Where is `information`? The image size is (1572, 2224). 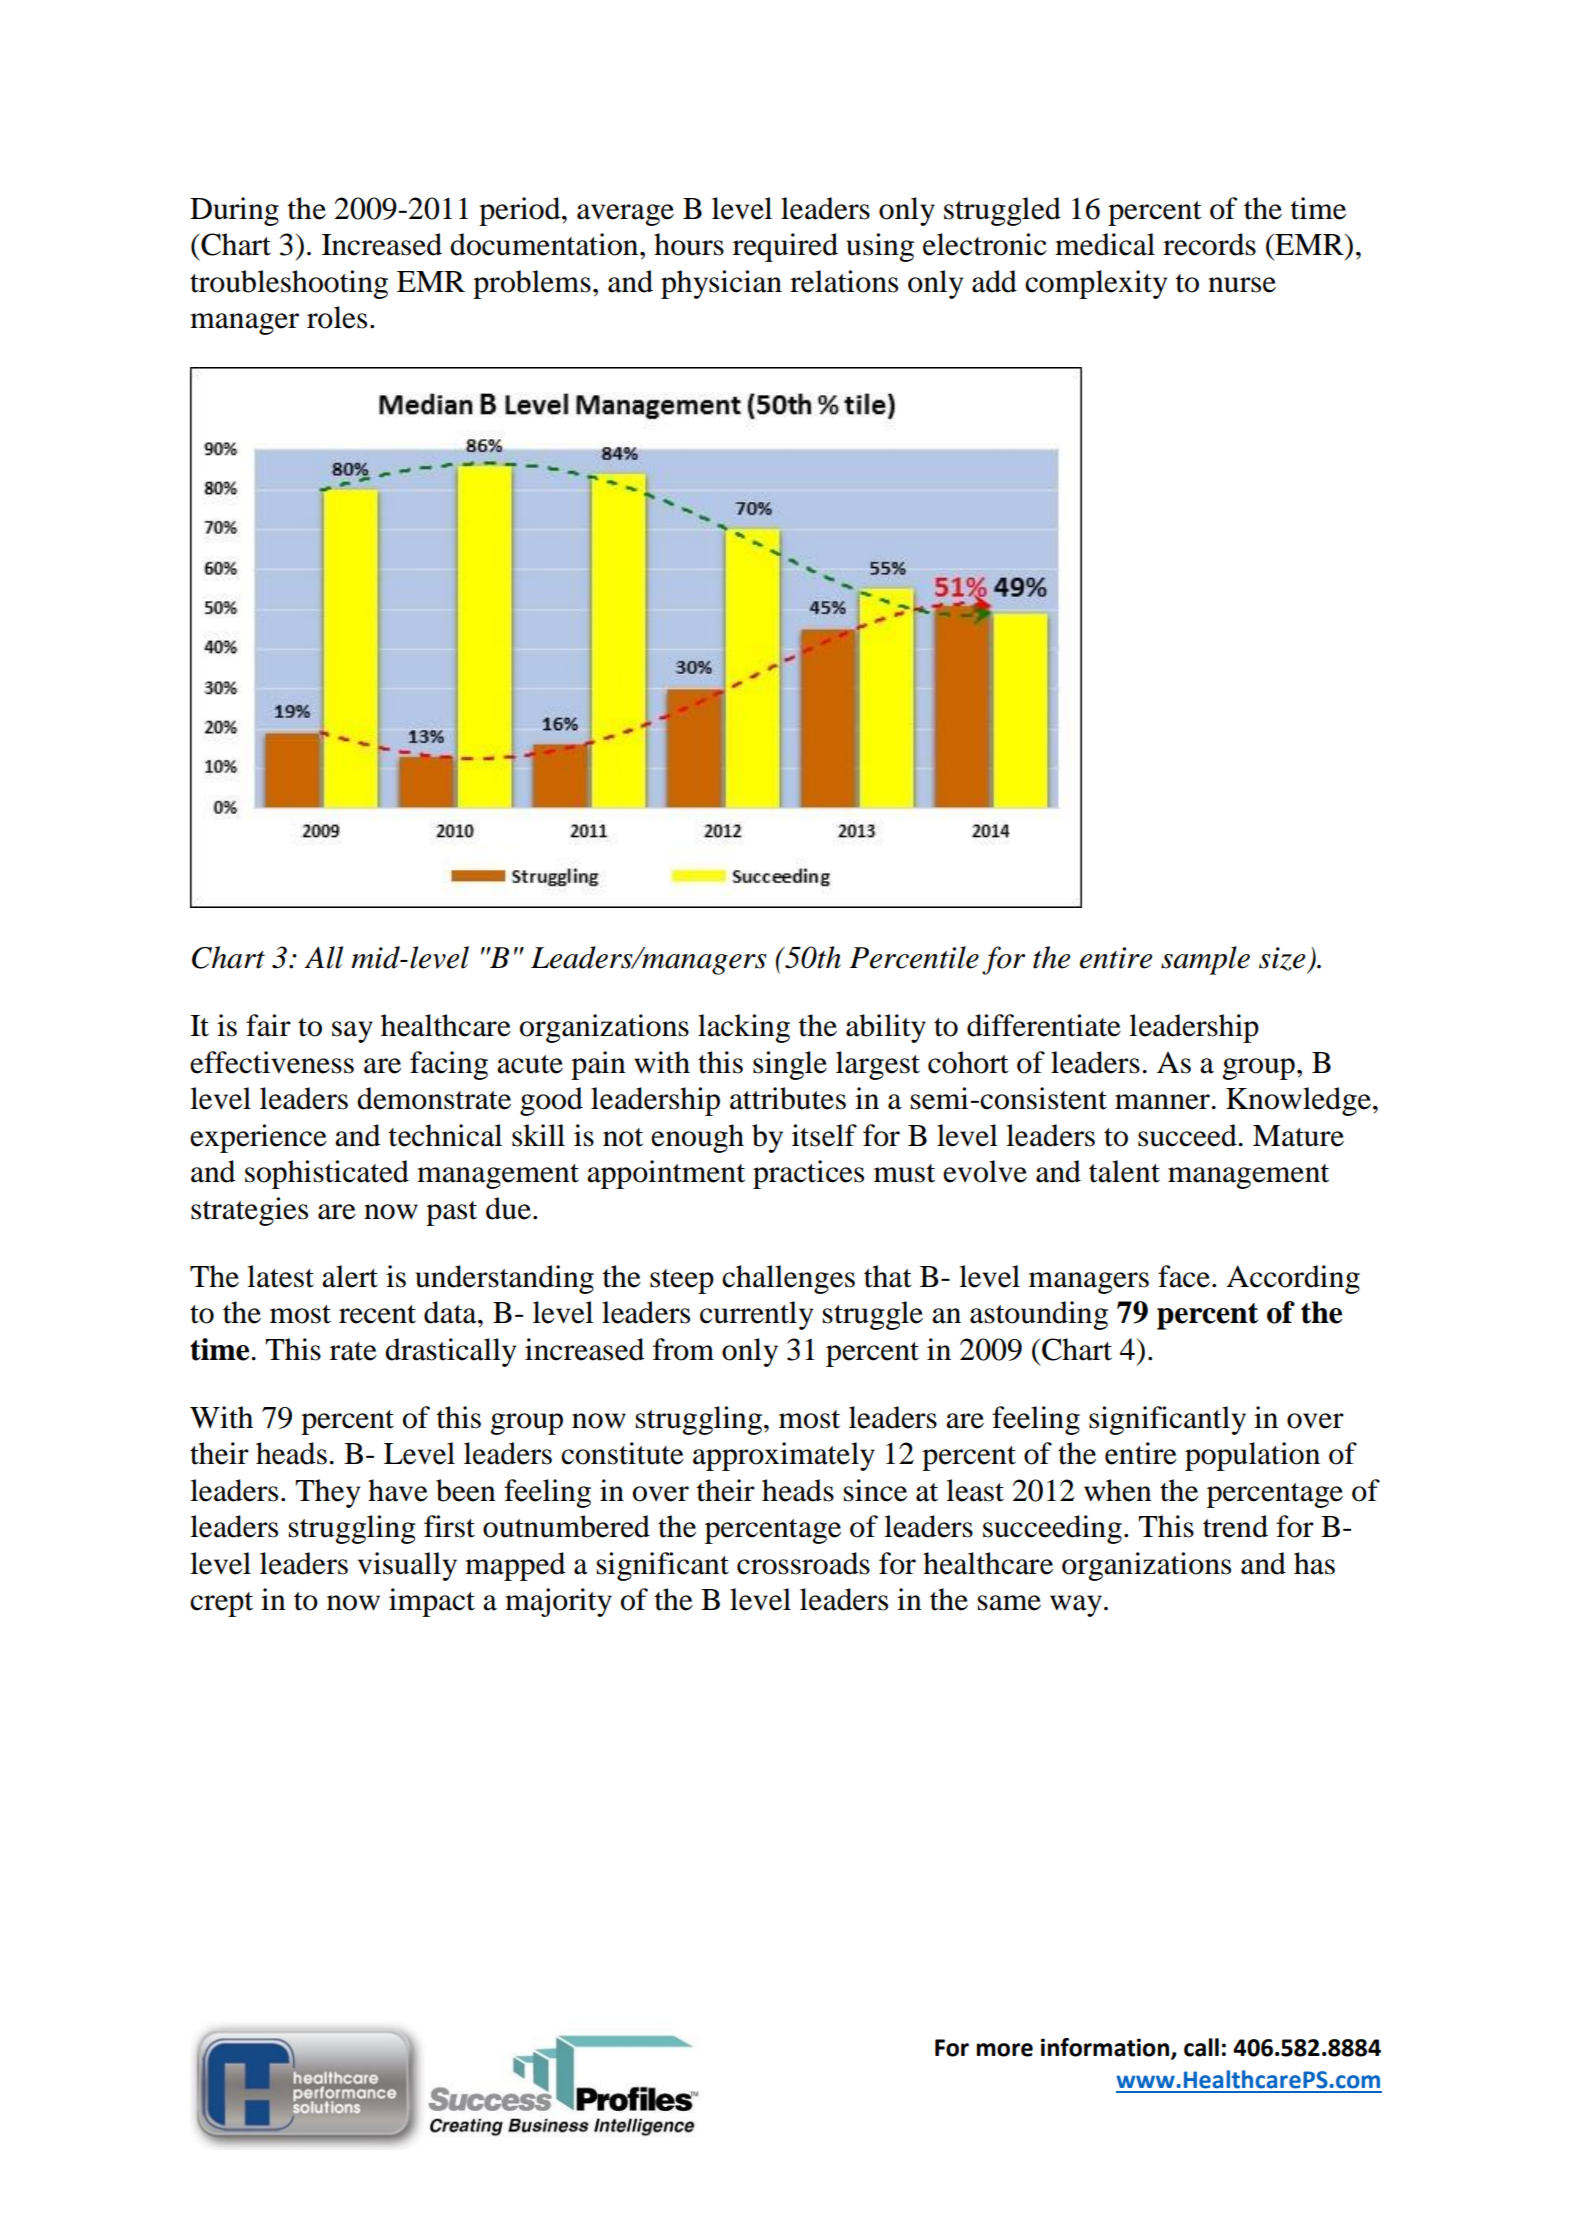
information is located at coordinates (1106, 2048).
